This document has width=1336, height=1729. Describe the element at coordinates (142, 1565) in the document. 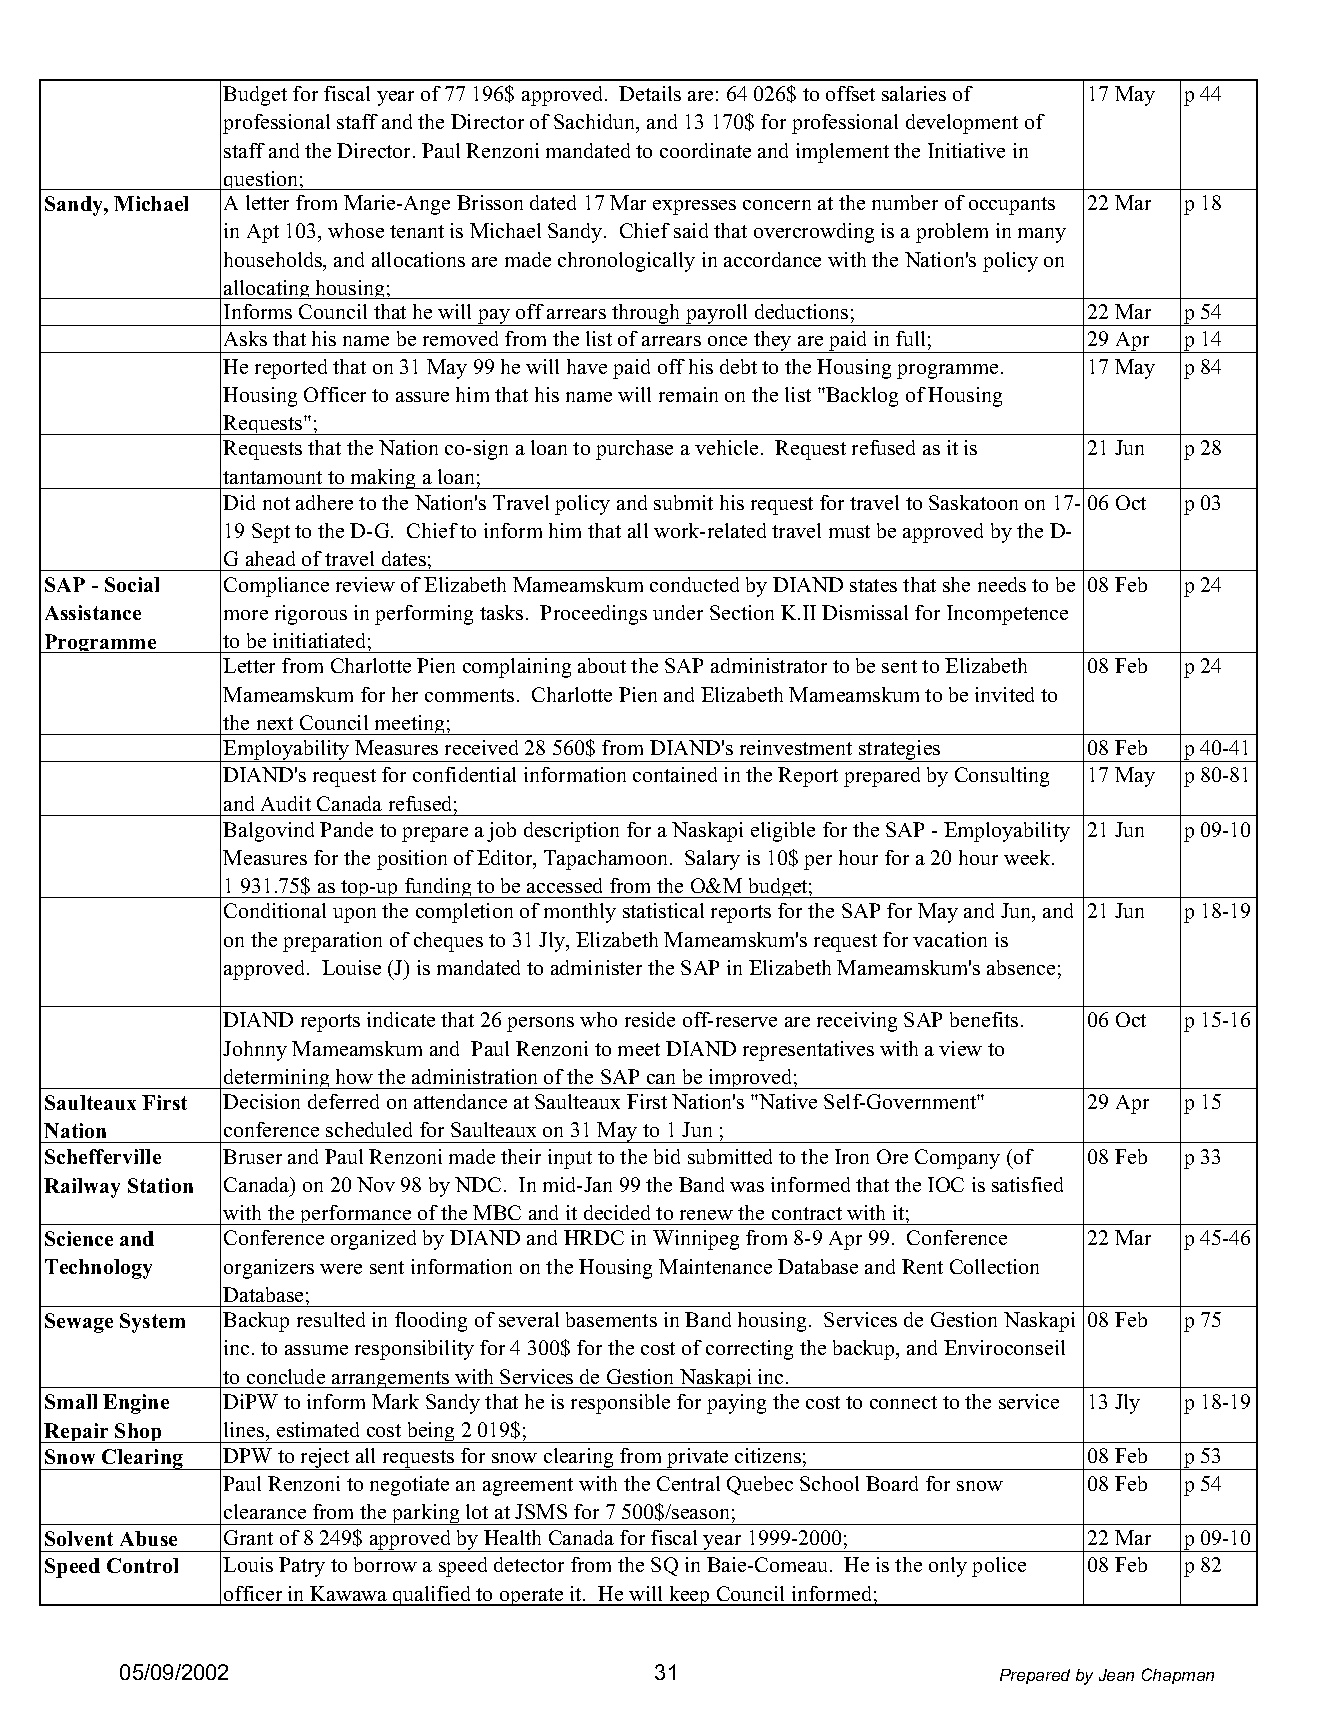

I see `Control` at that location.
